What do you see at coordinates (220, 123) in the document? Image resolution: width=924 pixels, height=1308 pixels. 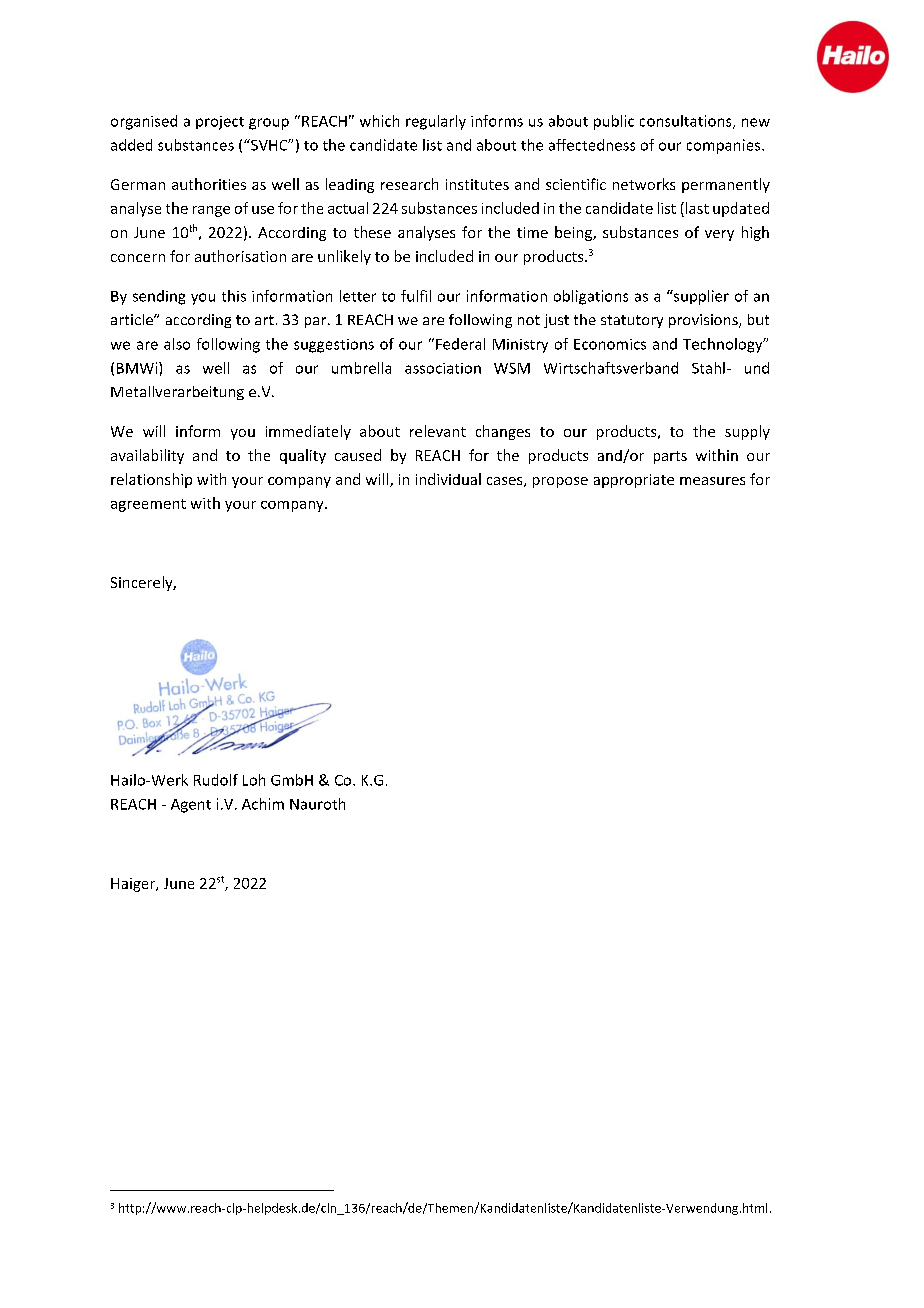 I see `project` at bounding box center [220, 123].
